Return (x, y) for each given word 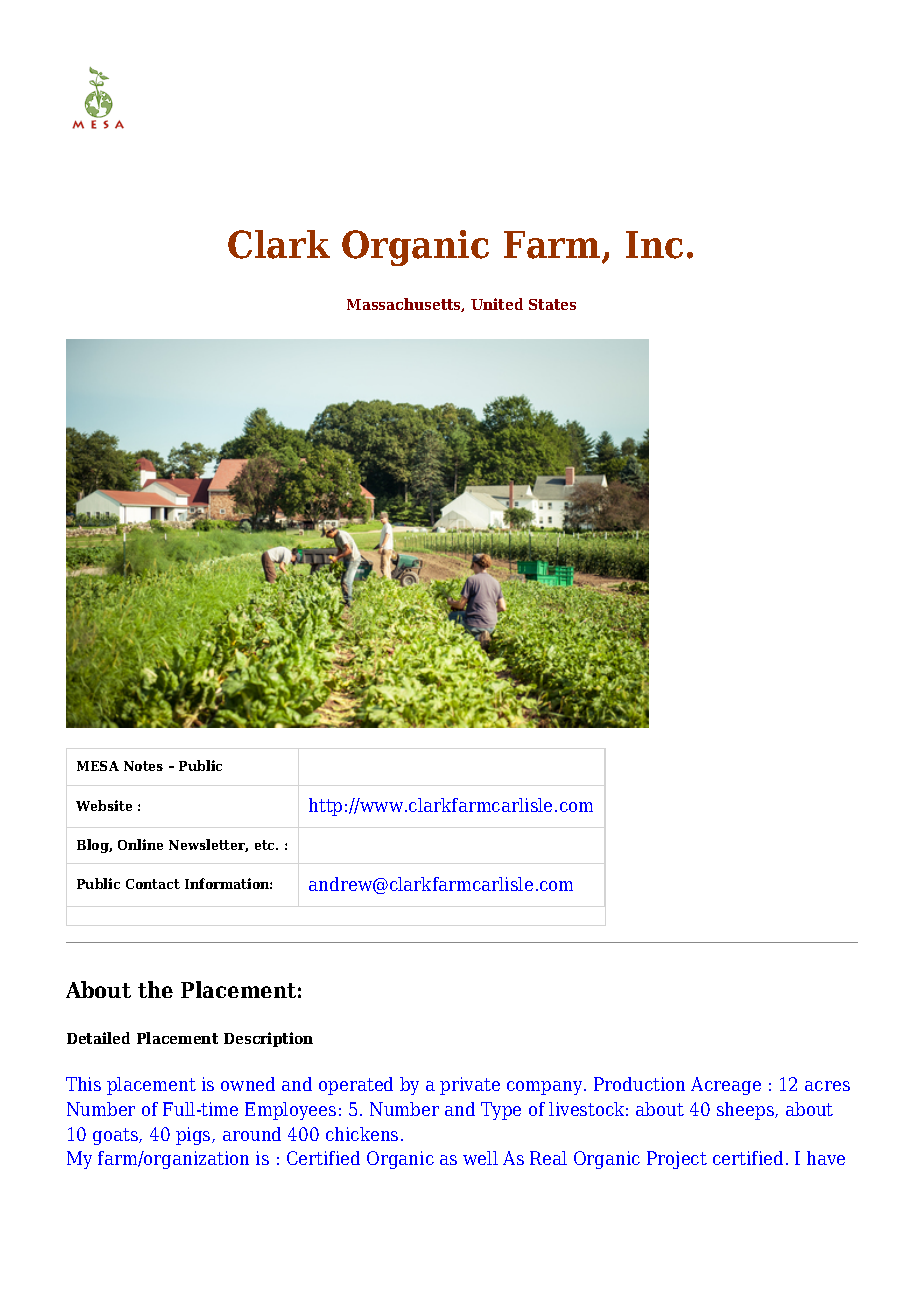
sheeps (746, 1111)
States (552, 304)
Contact (153, 884)
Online (140, 844)
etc (266, 845)
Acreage (726, 1086)
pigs (194, 1136)
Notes (143, 766)
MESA (98, 766)
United (497, 304)
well (480, 1158)
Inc (654, 245)
